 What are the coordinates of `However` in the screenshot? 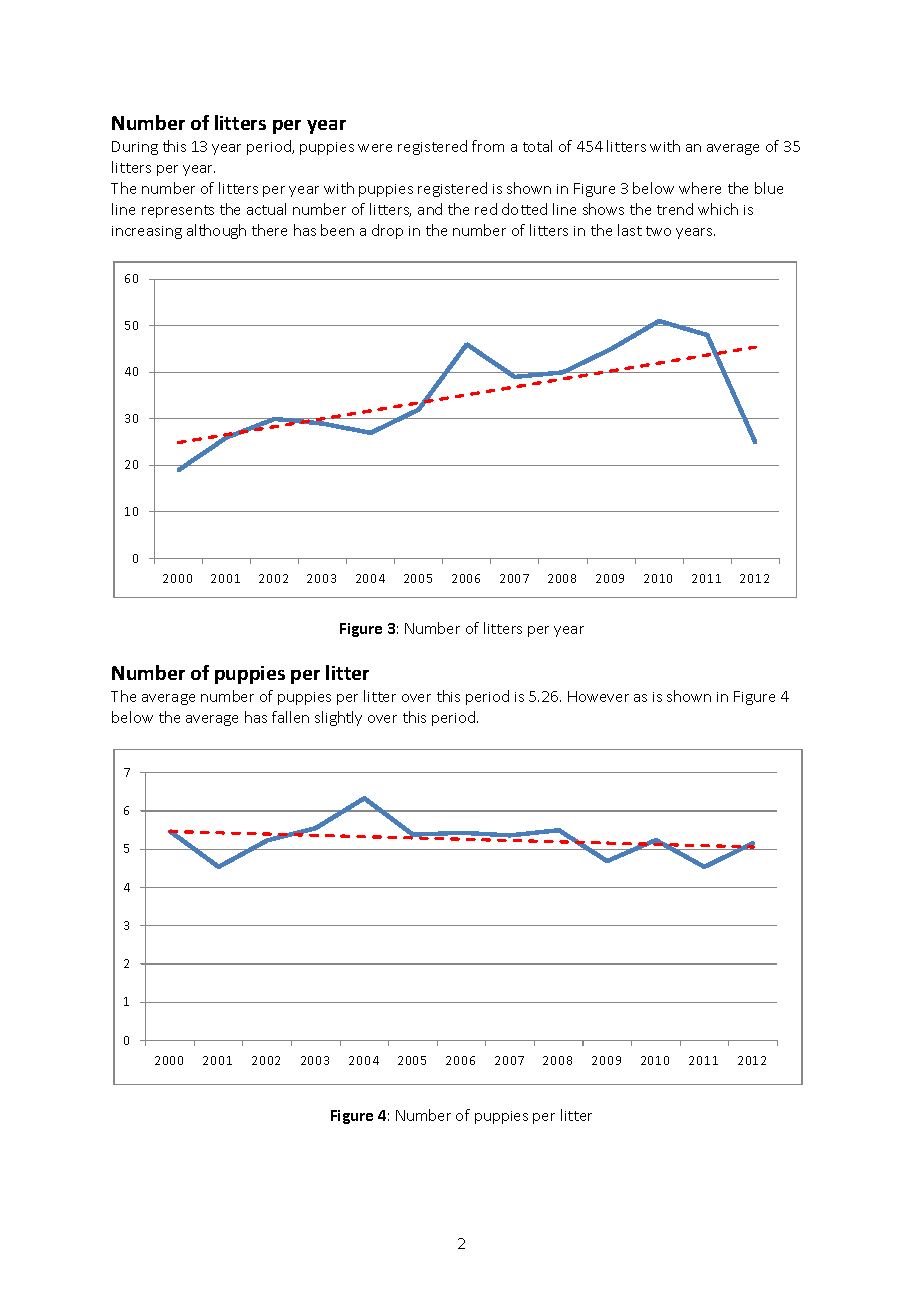 It's located at (598, 696).
